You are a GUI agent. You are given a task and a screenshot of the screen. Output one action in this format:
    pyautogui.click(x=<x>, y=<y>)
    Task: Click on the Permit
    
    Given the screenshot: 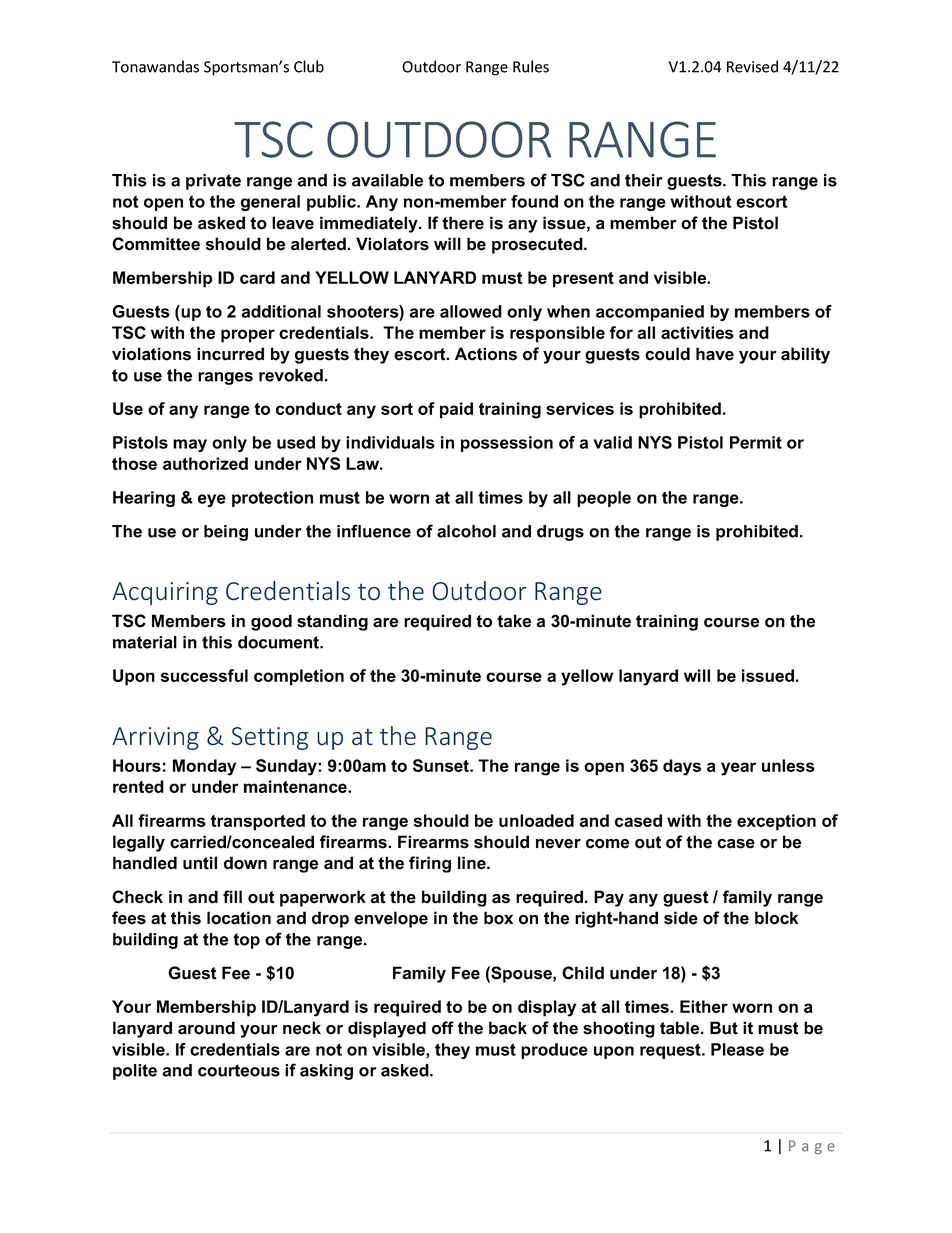 What is the action you would take?
    pyautogui.click(x=756, y=442)
